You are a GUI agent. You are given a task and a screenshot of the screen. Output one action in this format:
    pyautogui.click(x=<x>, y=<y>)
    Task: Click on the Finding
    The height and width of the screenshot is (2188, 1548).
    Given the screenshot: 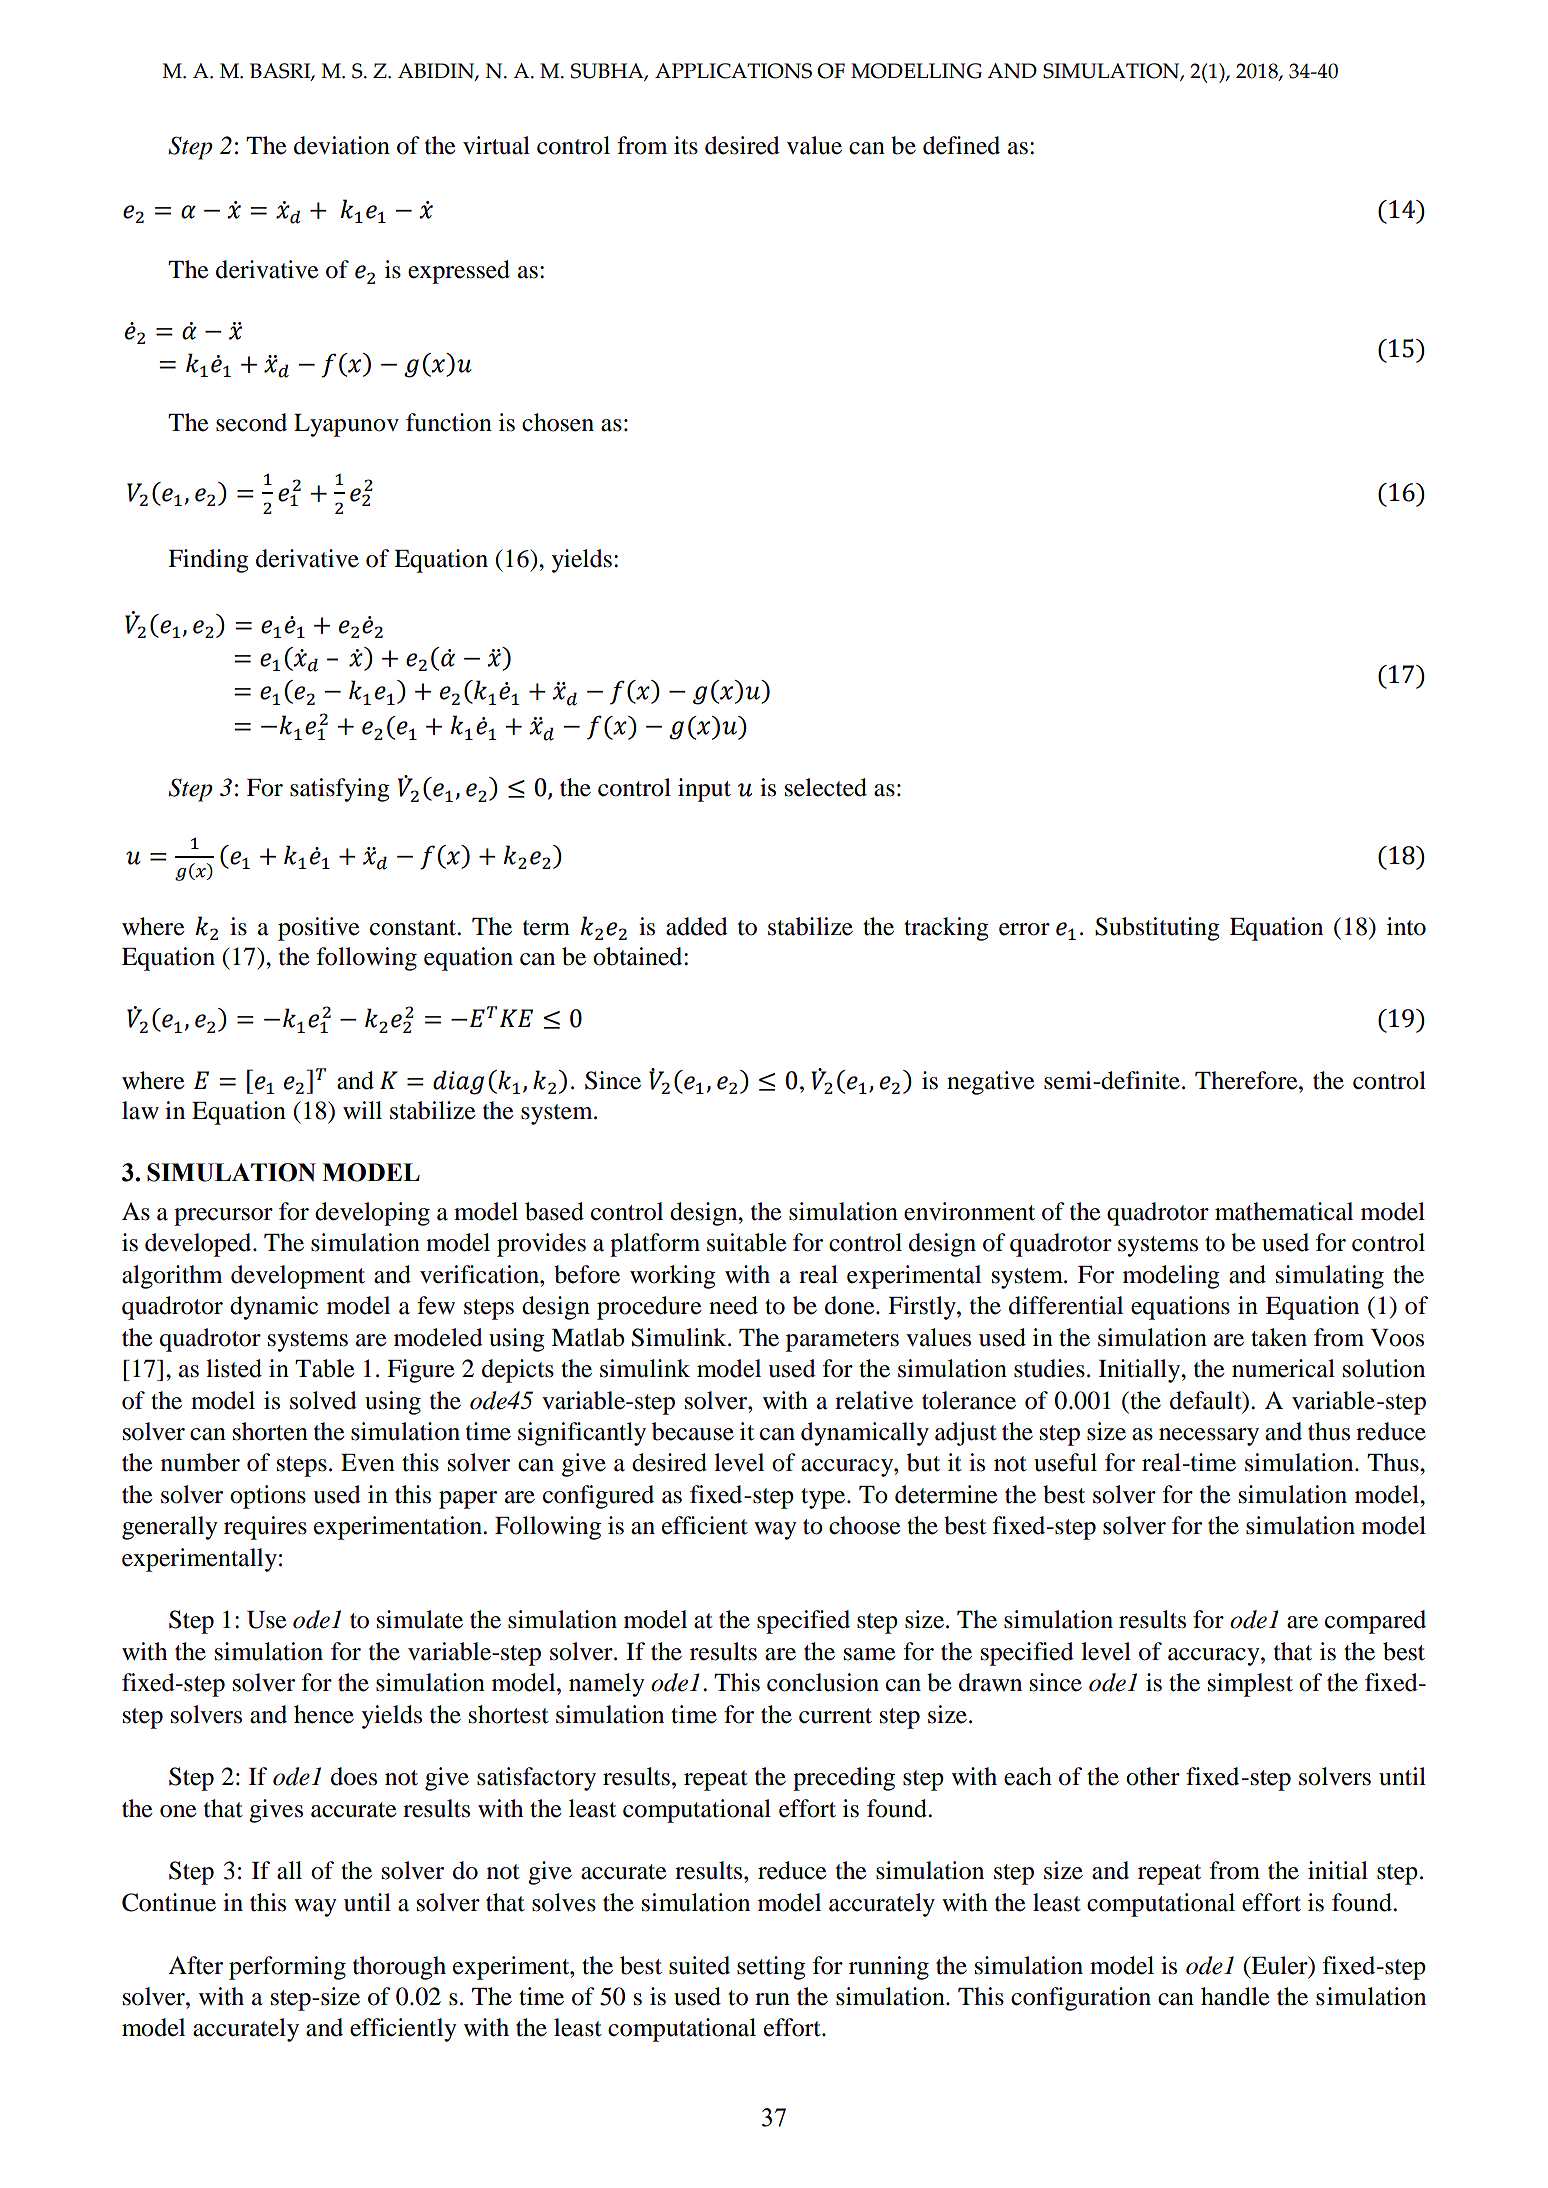 What is the action you would take?
    pyautogui.click(x=208, y=561)
